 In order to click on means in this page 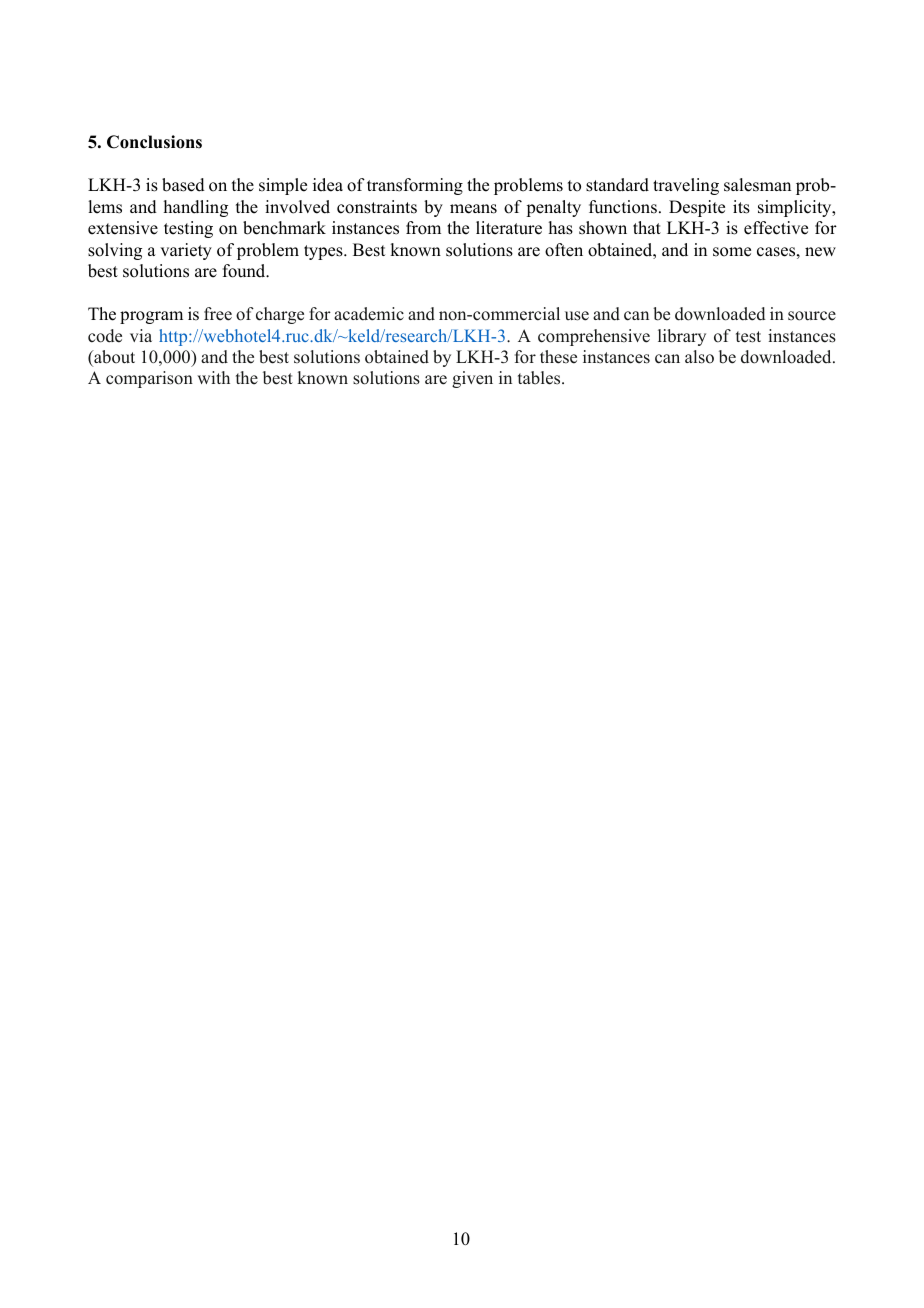, I will do `click(473, 209)`.
